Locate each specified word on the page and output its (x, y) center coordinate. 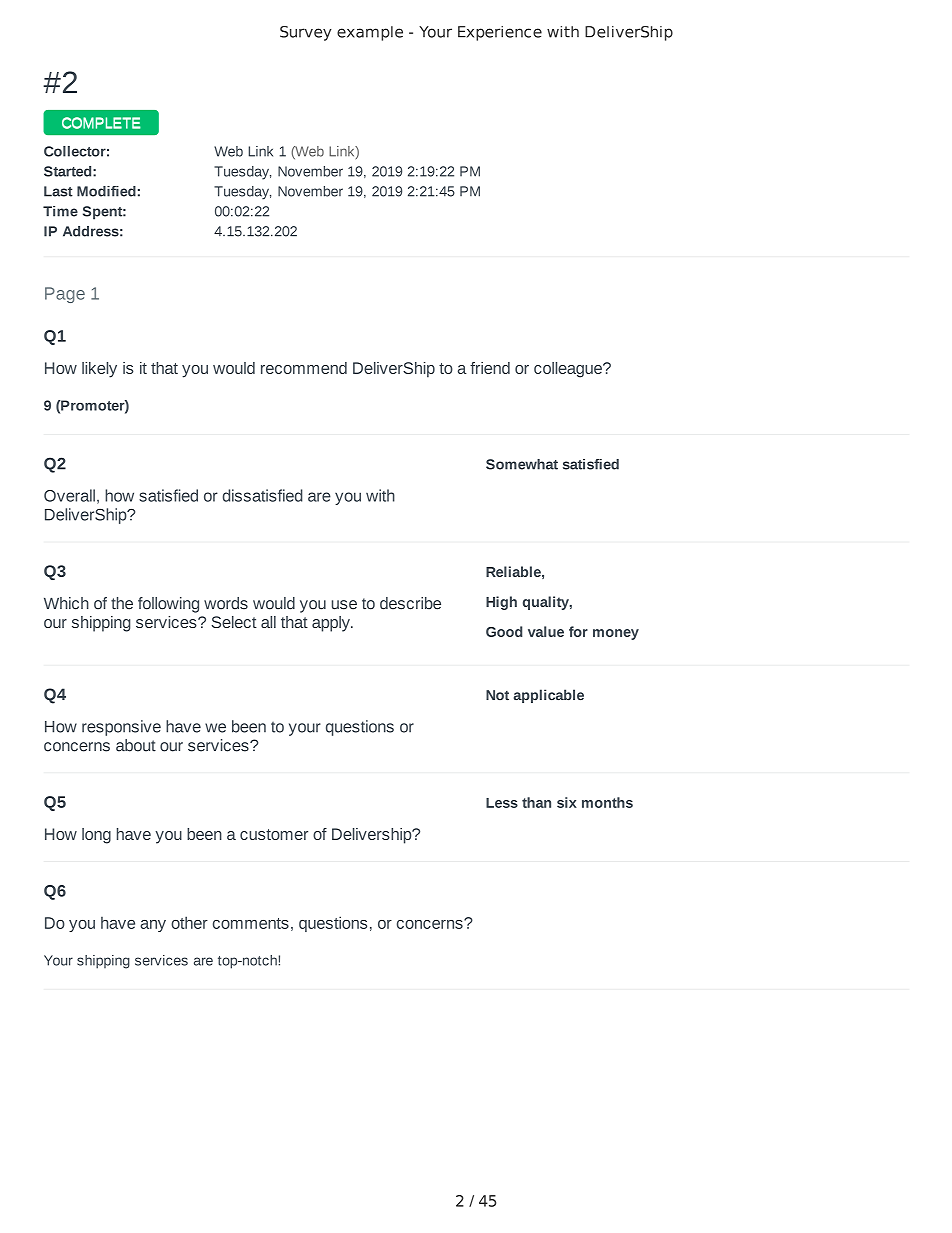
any (153, 926)
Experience (500, 33)
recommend (304, 368)
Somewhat (522, 464)
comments (251, 923)
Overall (69, 495)
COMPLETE (101, 123)
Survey (306, 33)
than (536, 802)
